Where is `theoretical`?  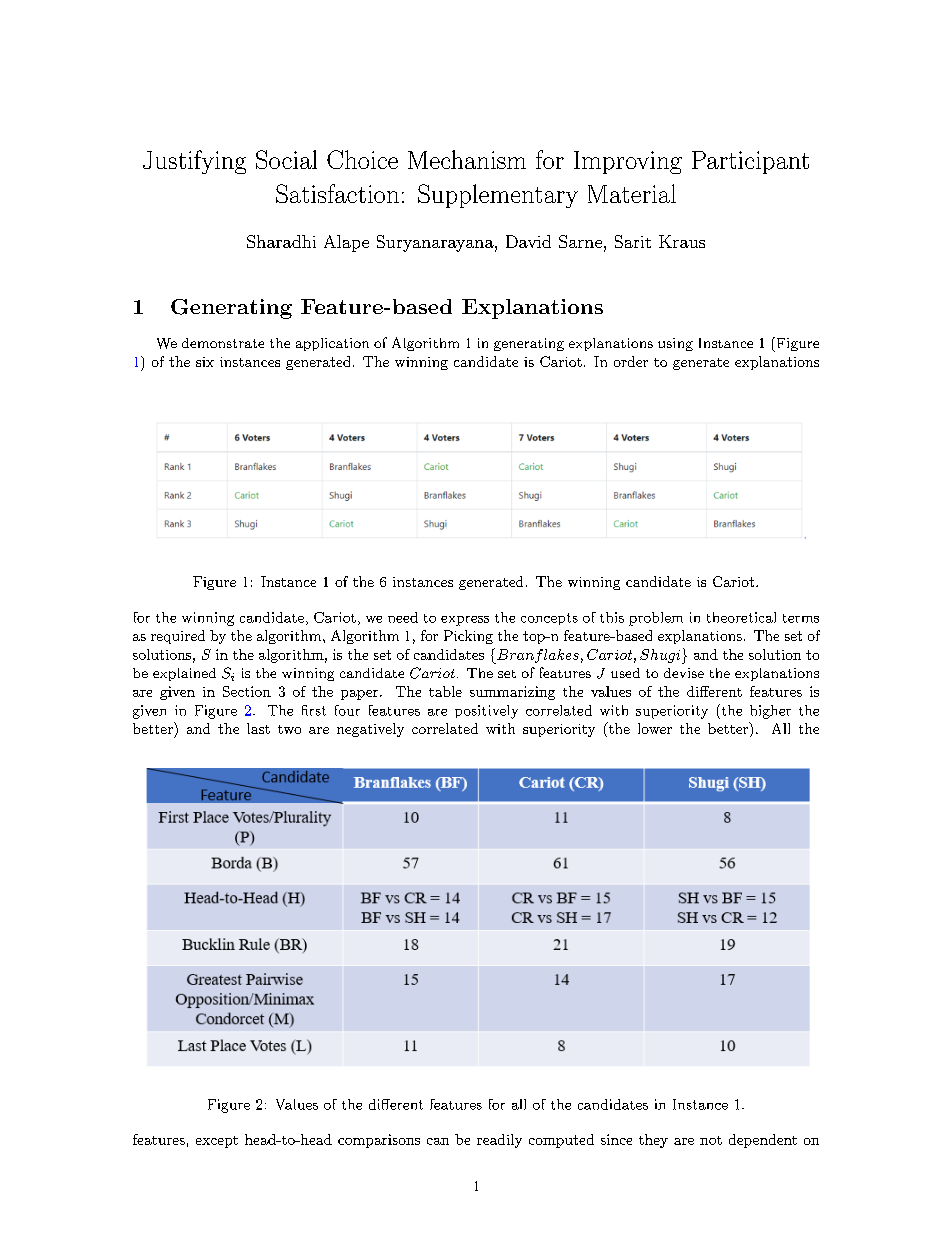 theoretical is located at coordinates (741, 617).
